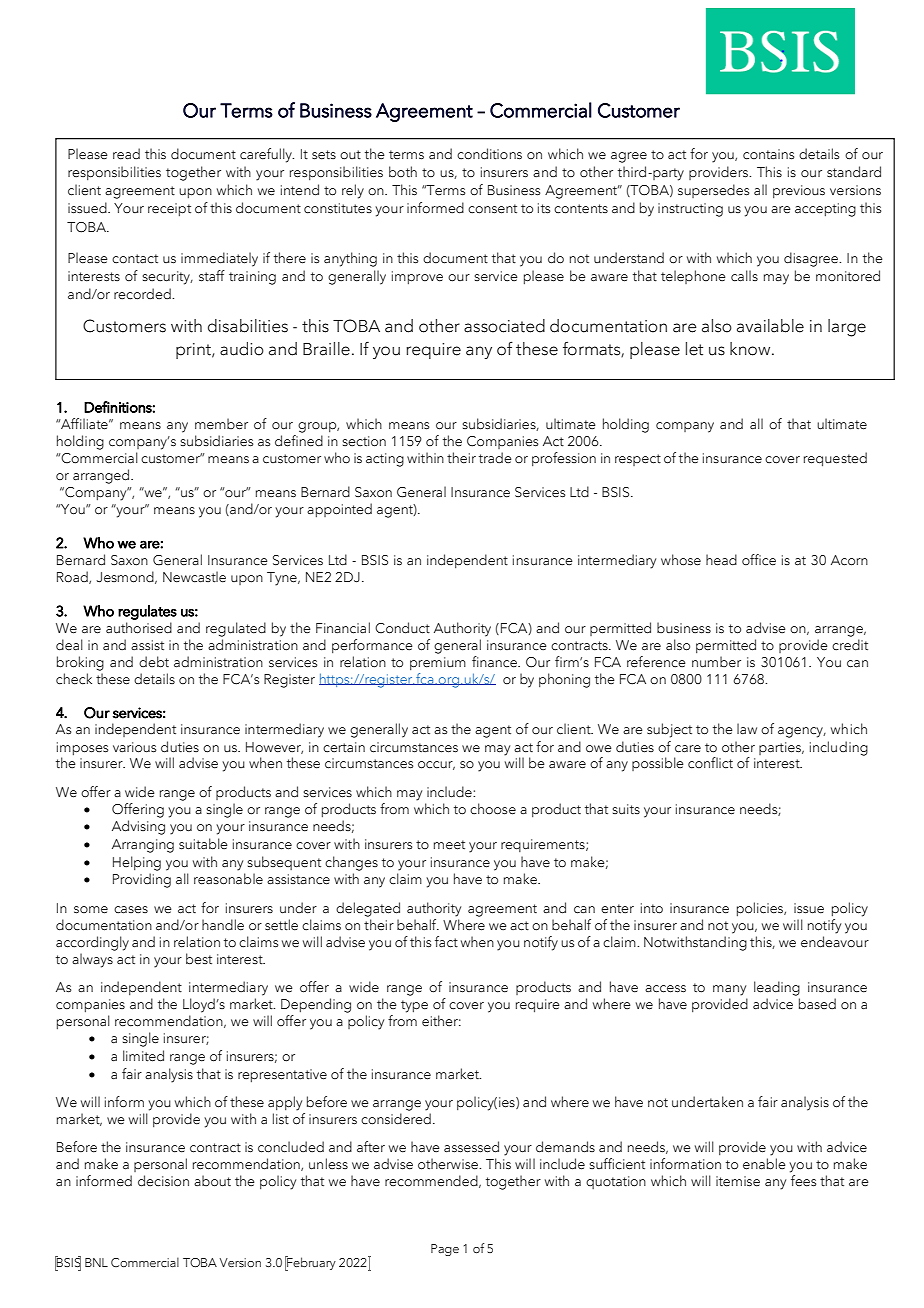 The height and width of the page is (1308, 924). I want to click on office, so click(759, 560).
